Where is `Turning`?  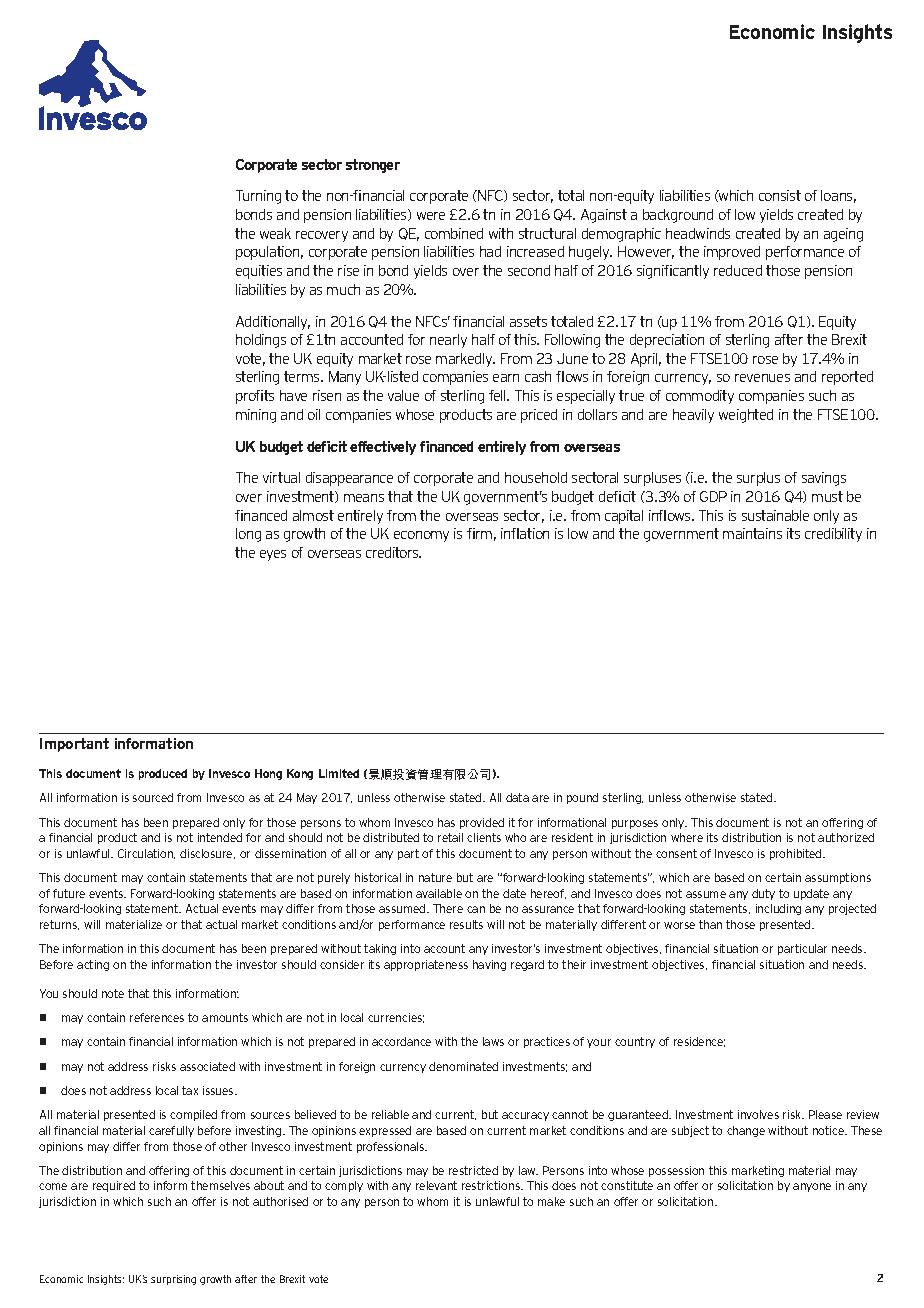 Turning is located at coordinates (258, 197).
